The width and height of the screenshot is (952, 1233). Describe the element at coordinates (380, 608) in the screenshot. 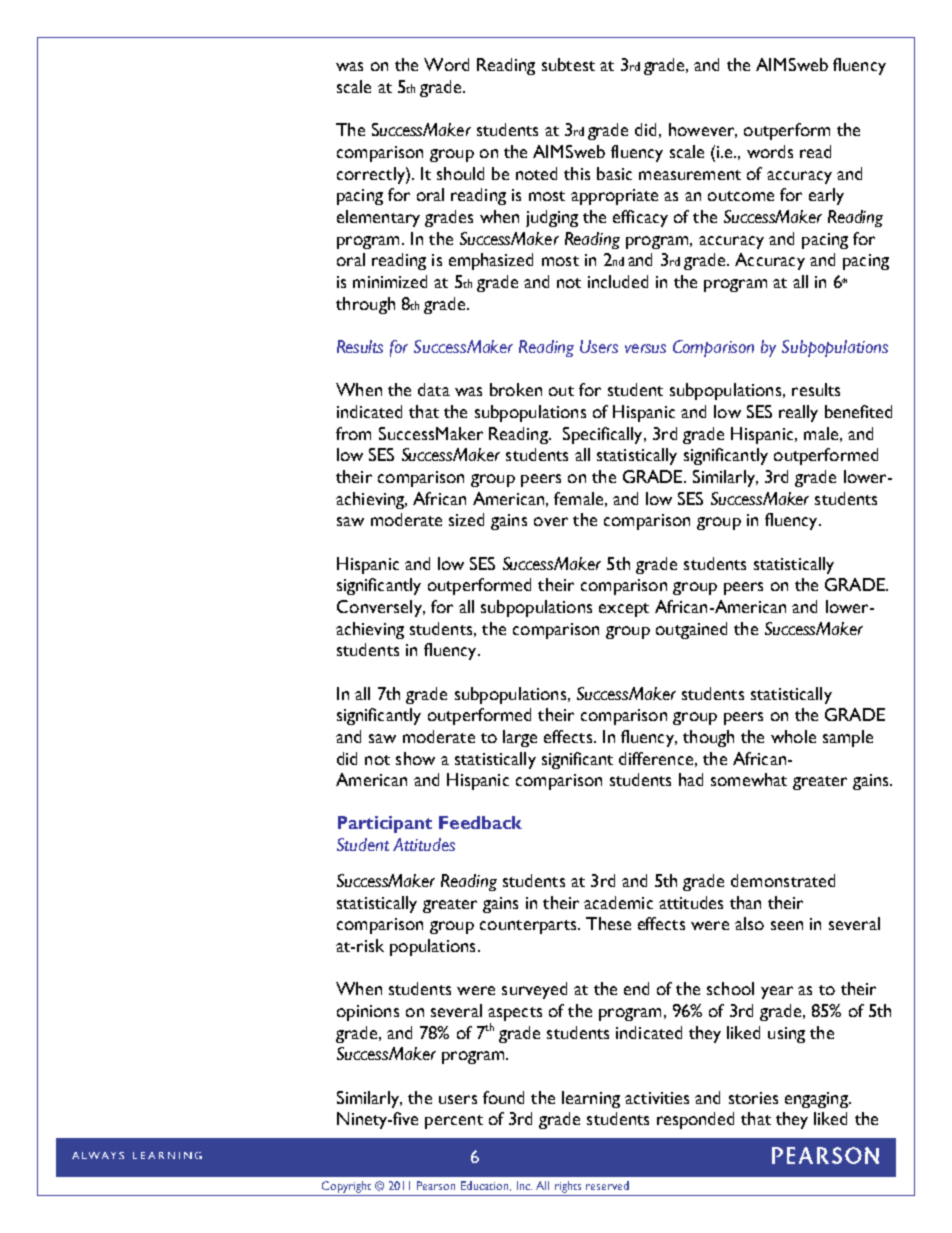

I see `Conversely` at that location.
